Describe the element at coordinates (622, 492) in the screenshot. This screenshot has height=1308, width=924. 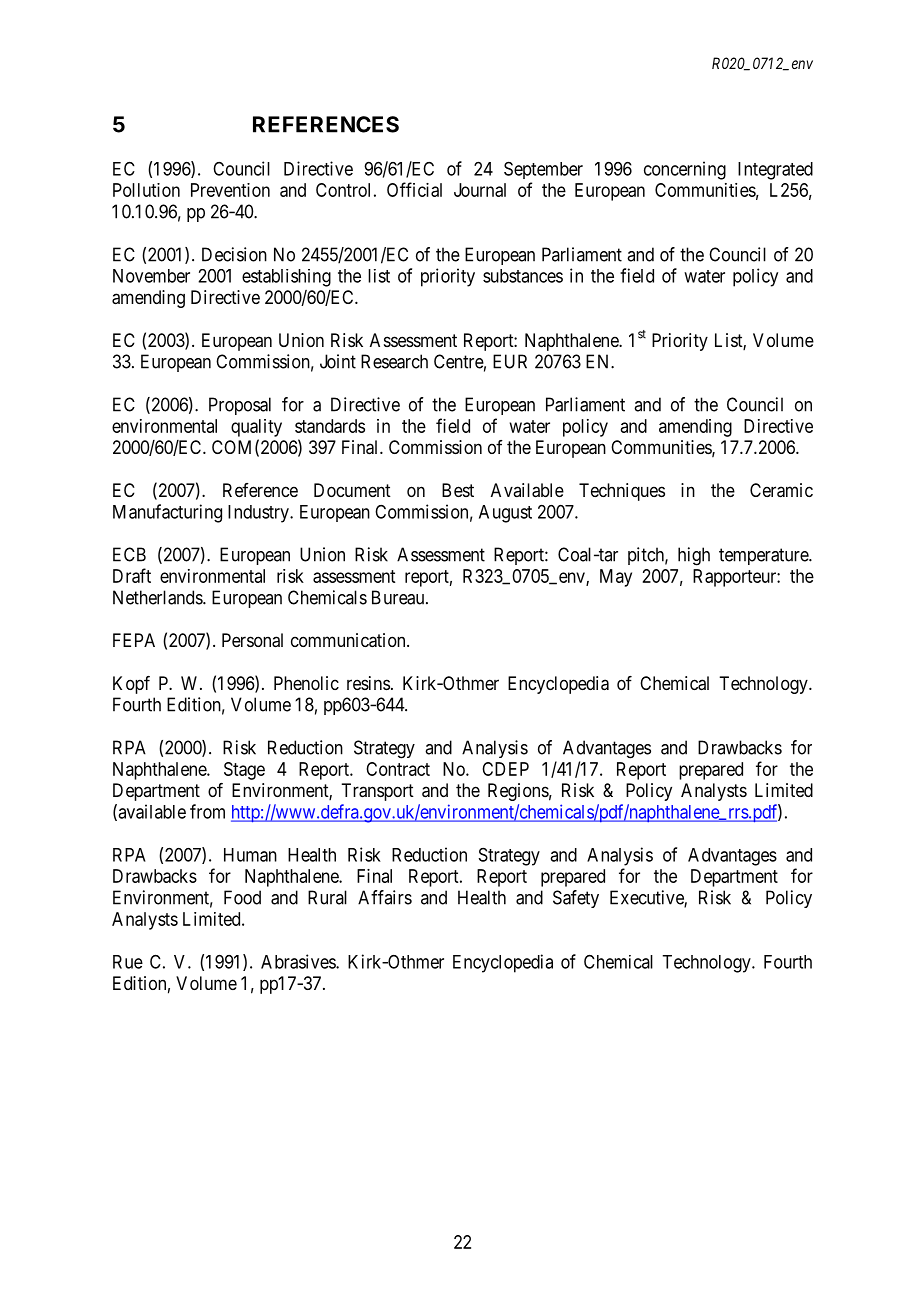
I see `Techniques` at that location.
